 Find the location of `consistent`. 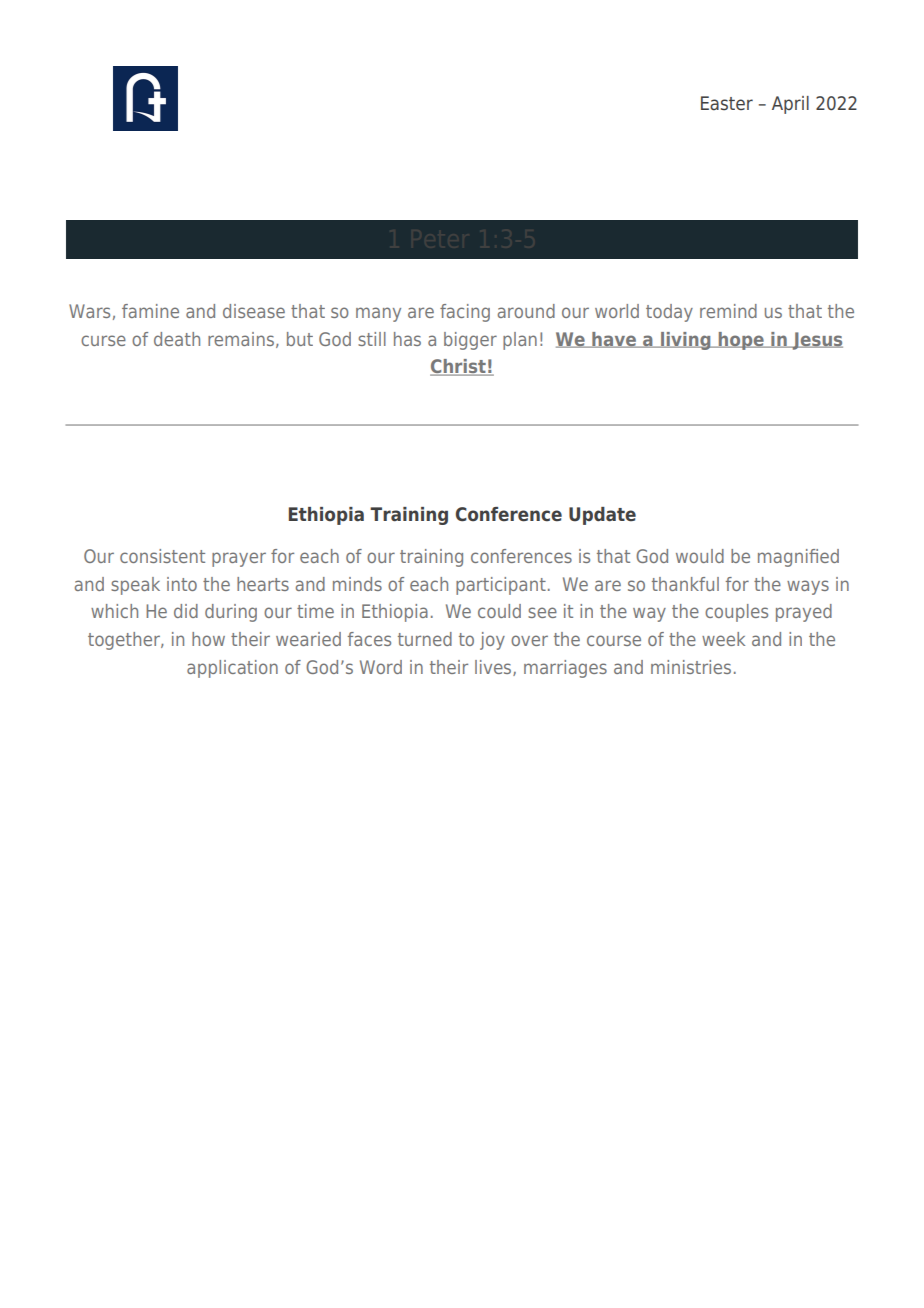

consistent is located at coordinates (162, 556).
